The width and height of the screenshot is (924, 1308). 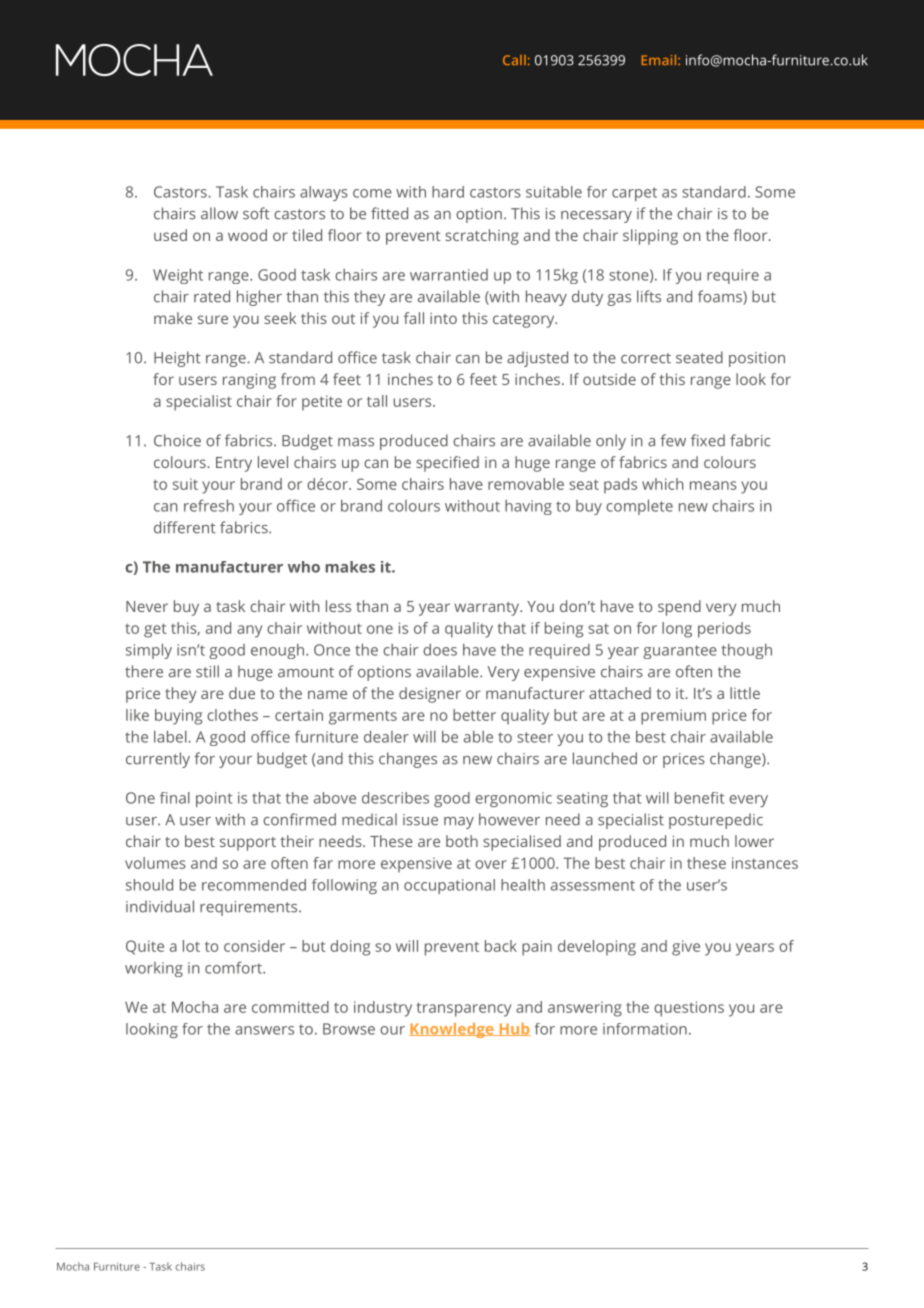 What do you see at coordinates (660, 60) in the screenshot?
I see `Email` at bounding box center [660, 60].
